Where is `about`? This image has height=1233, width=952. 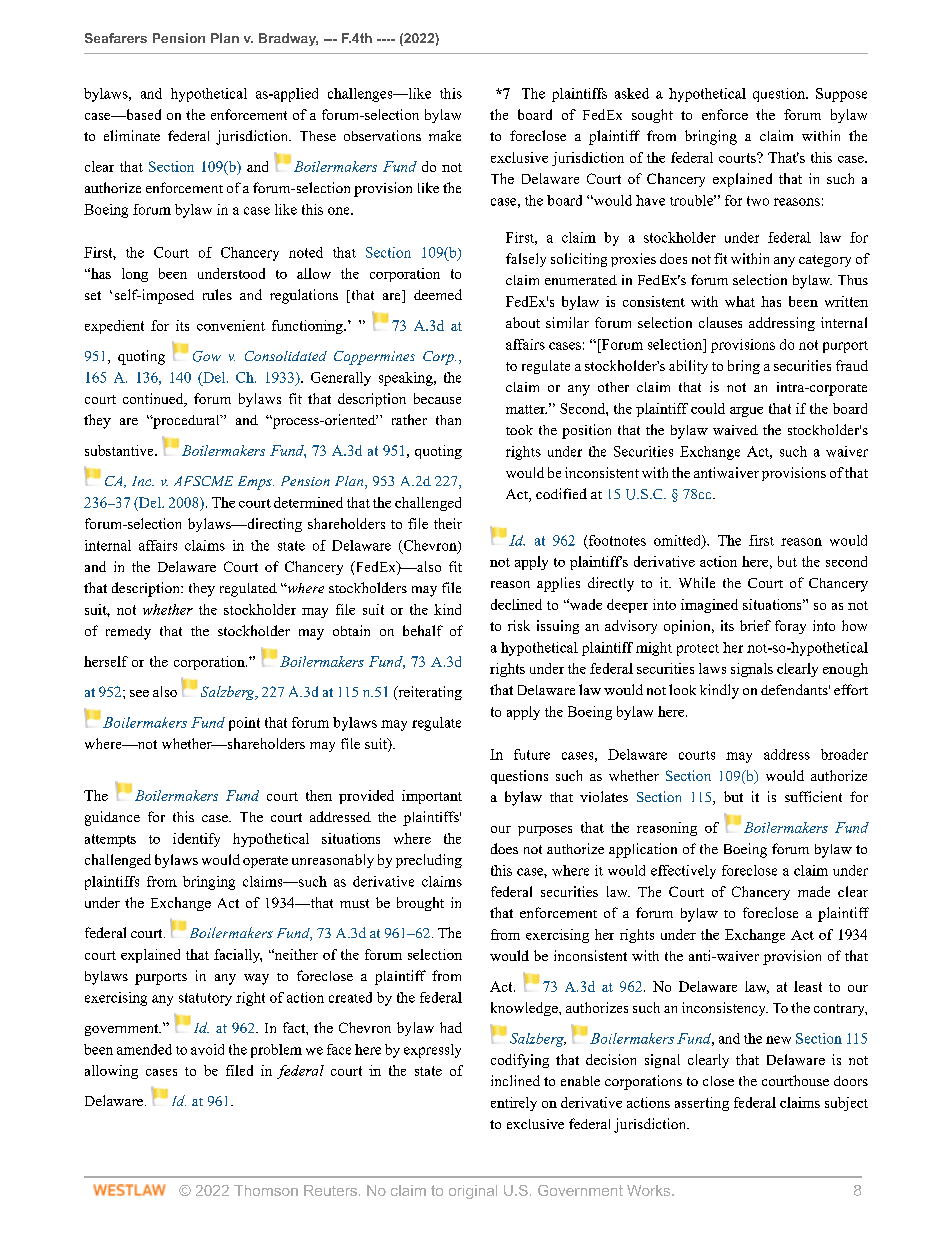 about is located at coordinates (523, 322).
